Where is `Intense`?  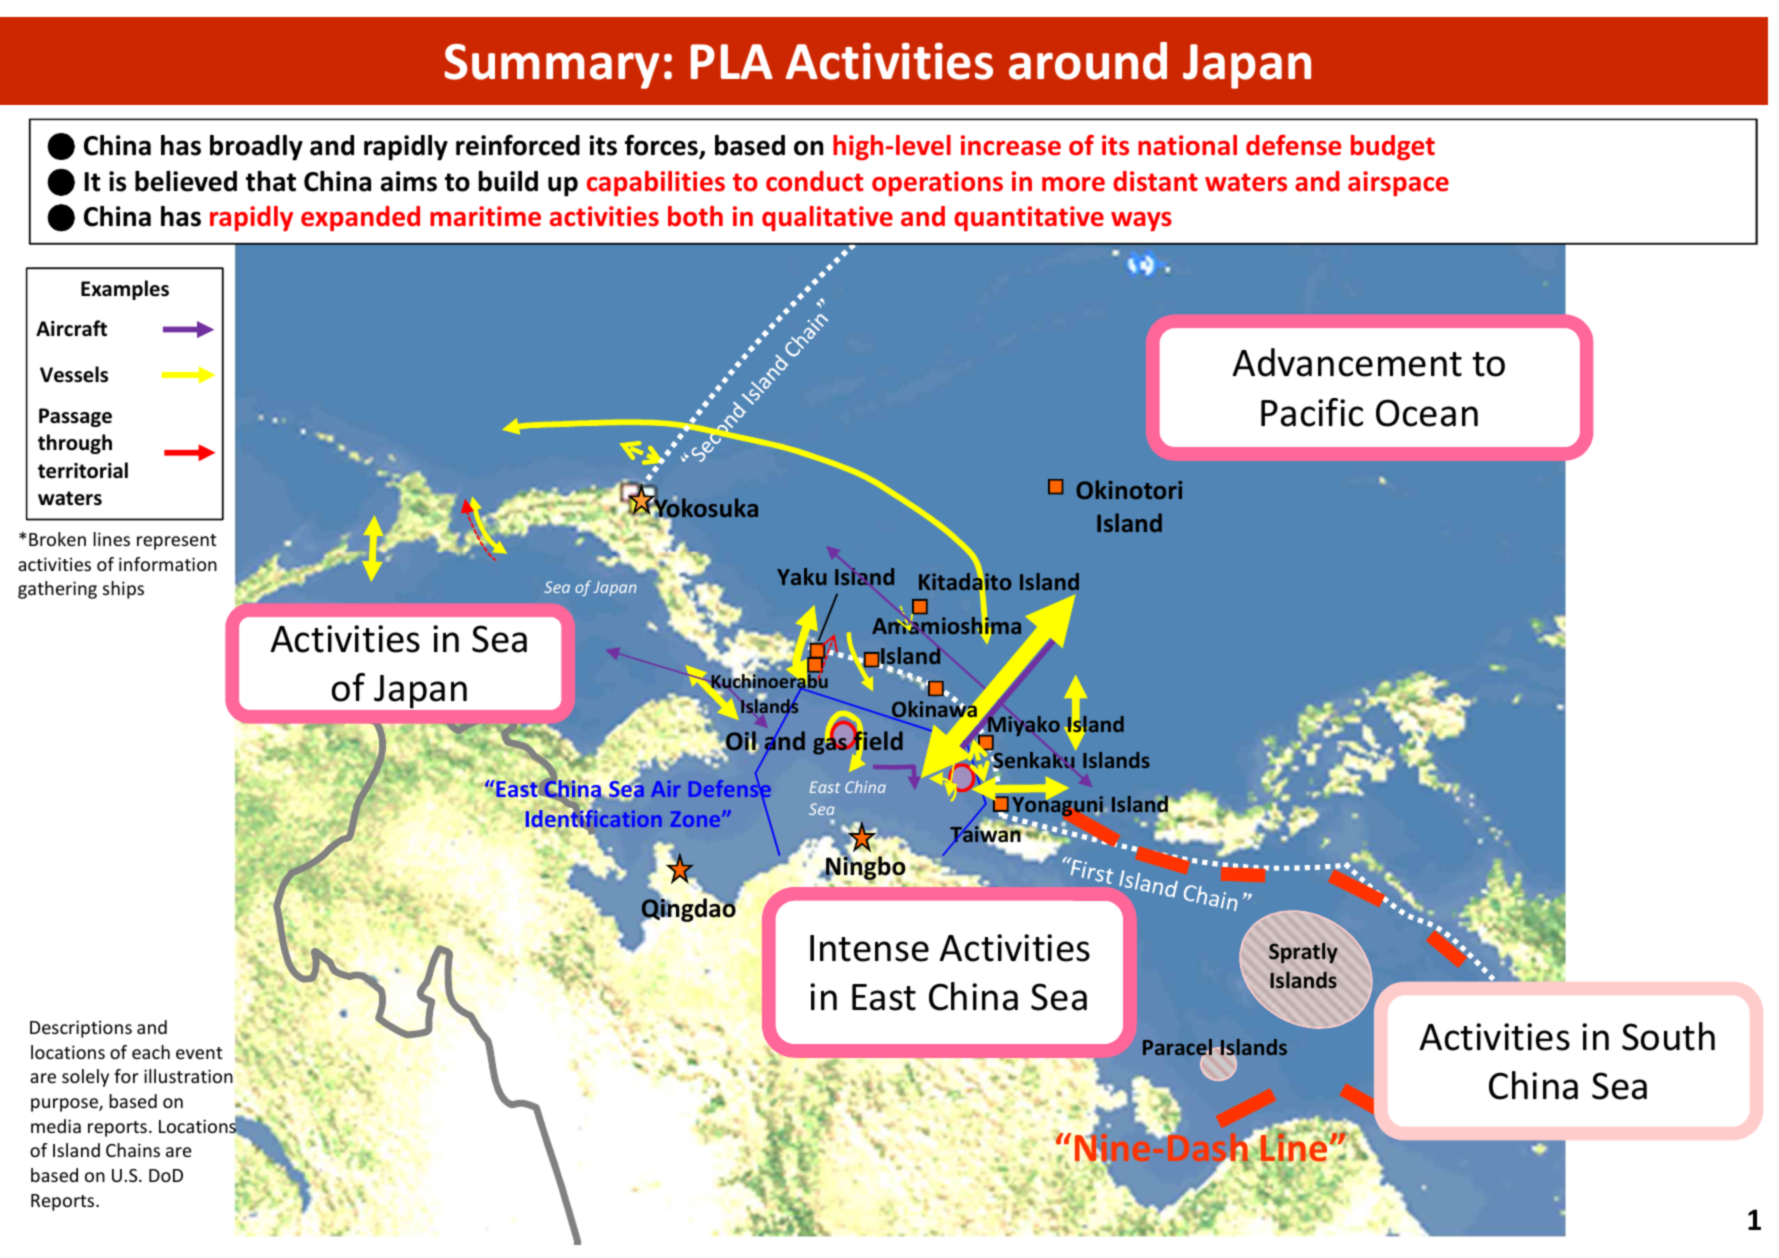 Intense is located at coordinates (869, 948).
